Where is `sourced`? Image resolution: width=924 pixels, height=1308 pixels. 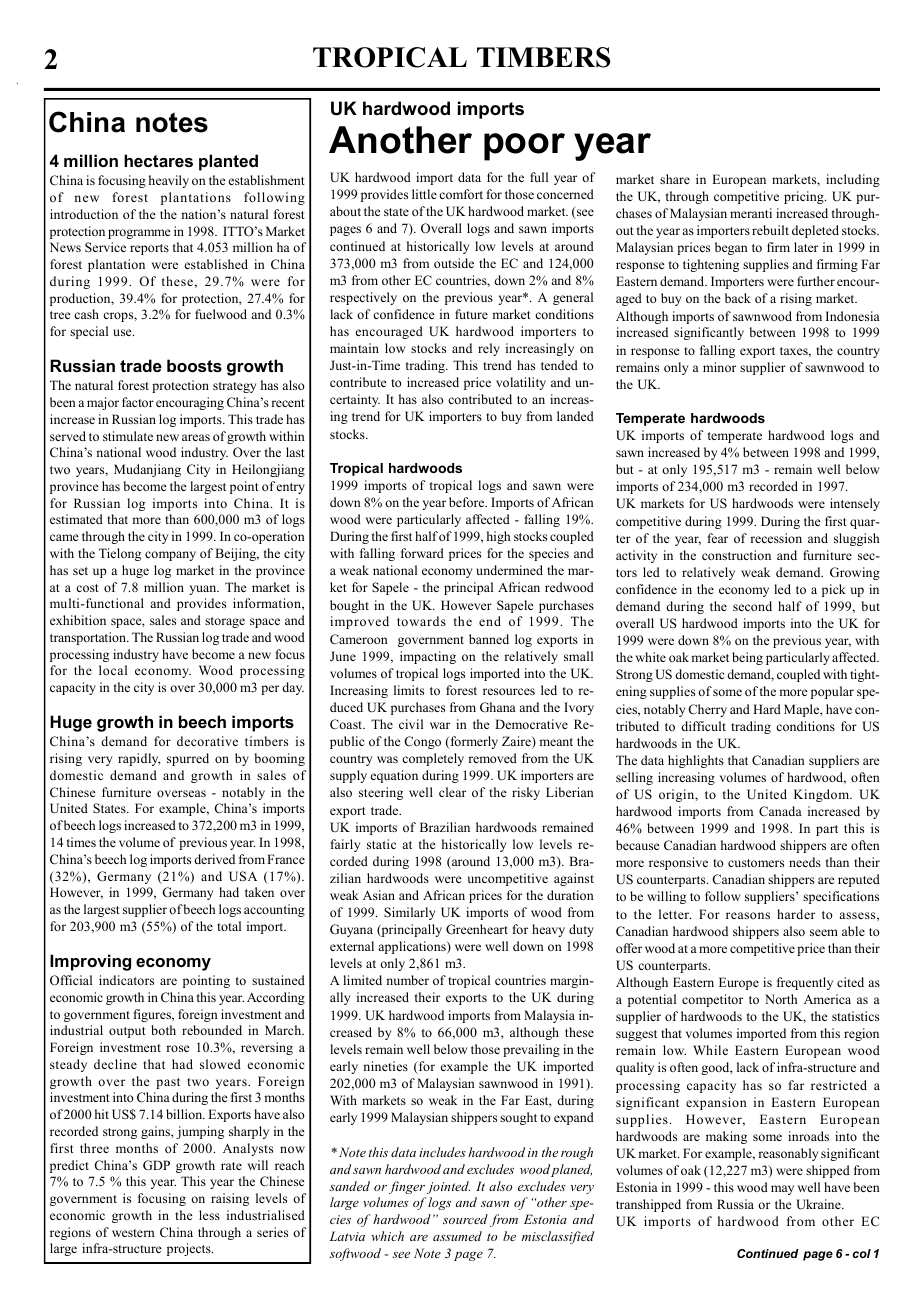
sourced is located at coordinates (465, 1219).
